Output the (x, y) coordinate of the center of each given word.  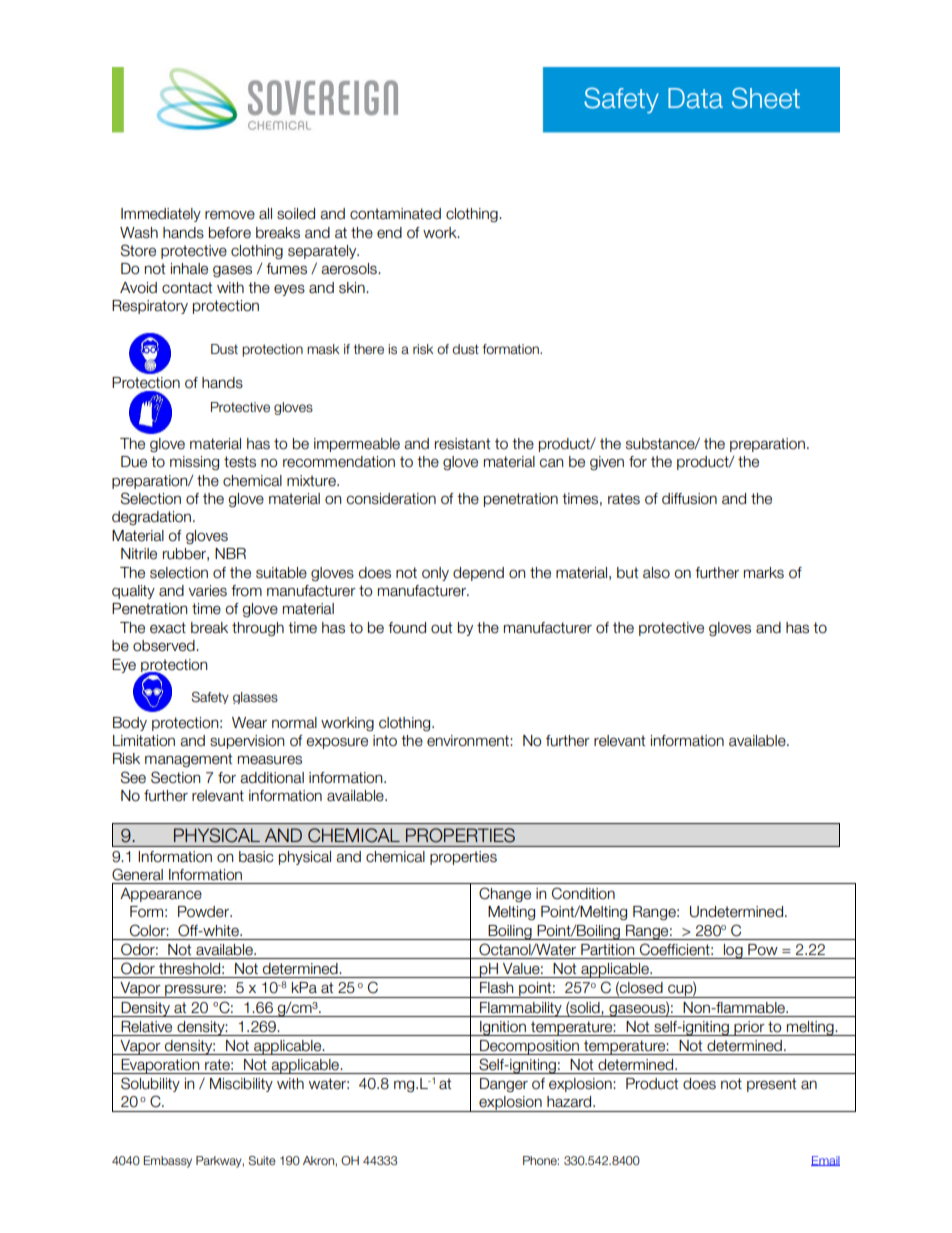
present (771, 1085)
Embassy (167, 1162)
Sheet (766, 98)
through (258, 629)
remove (230, 215)
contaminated (395, 214)
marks (764, 573)
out (441, 628)
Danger (504, 1085)
